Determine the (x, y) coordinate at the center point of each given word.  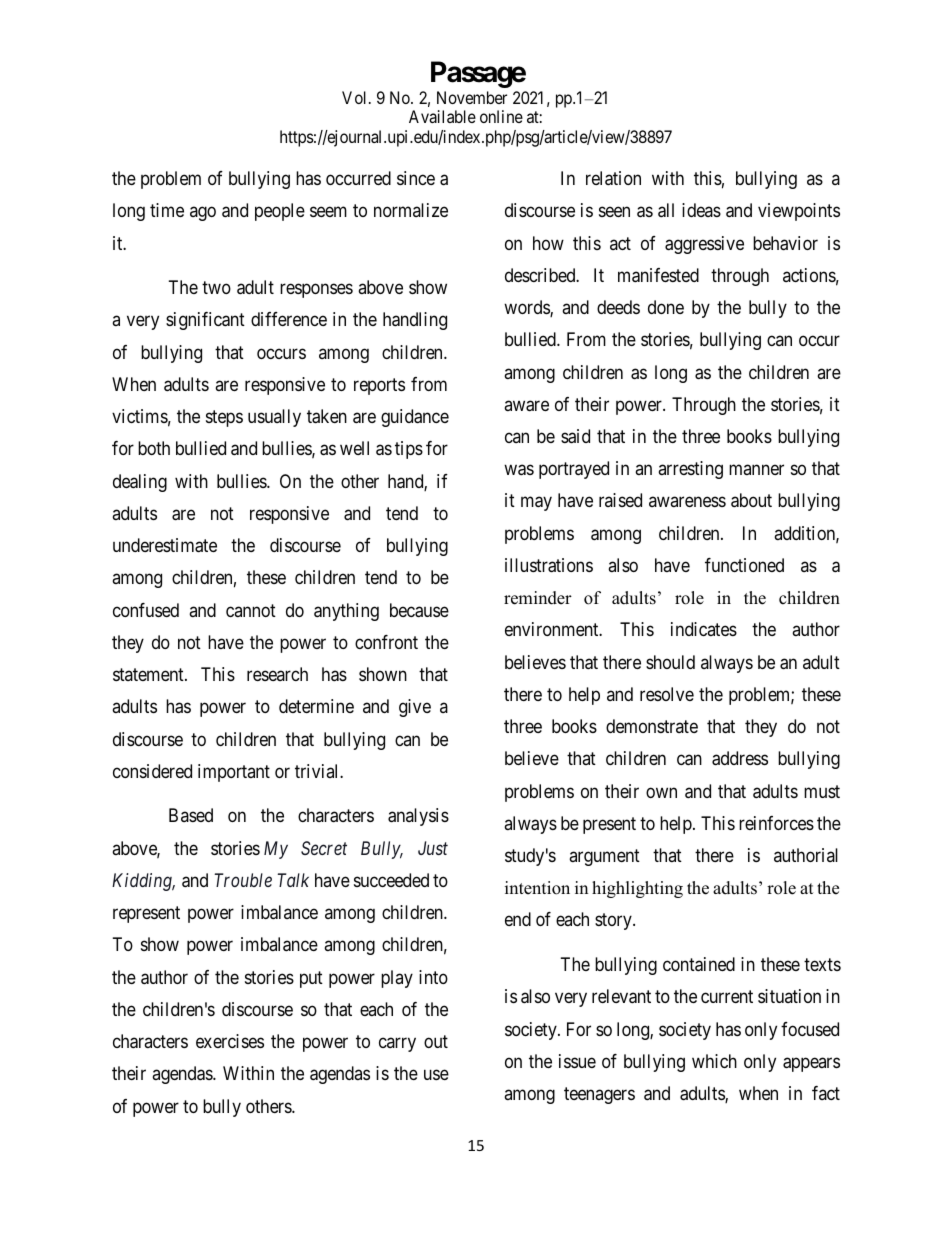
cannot (251, 610)
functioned (744, 565)
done (666, 307)
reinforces (776, 823)
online (501, 116)
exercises (230, 1041)
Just (433, 848)
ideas (701, 210)
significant (205, 321)
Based (191, 815)
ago (203, 214)
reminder (538, 598)
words (527, 308)
